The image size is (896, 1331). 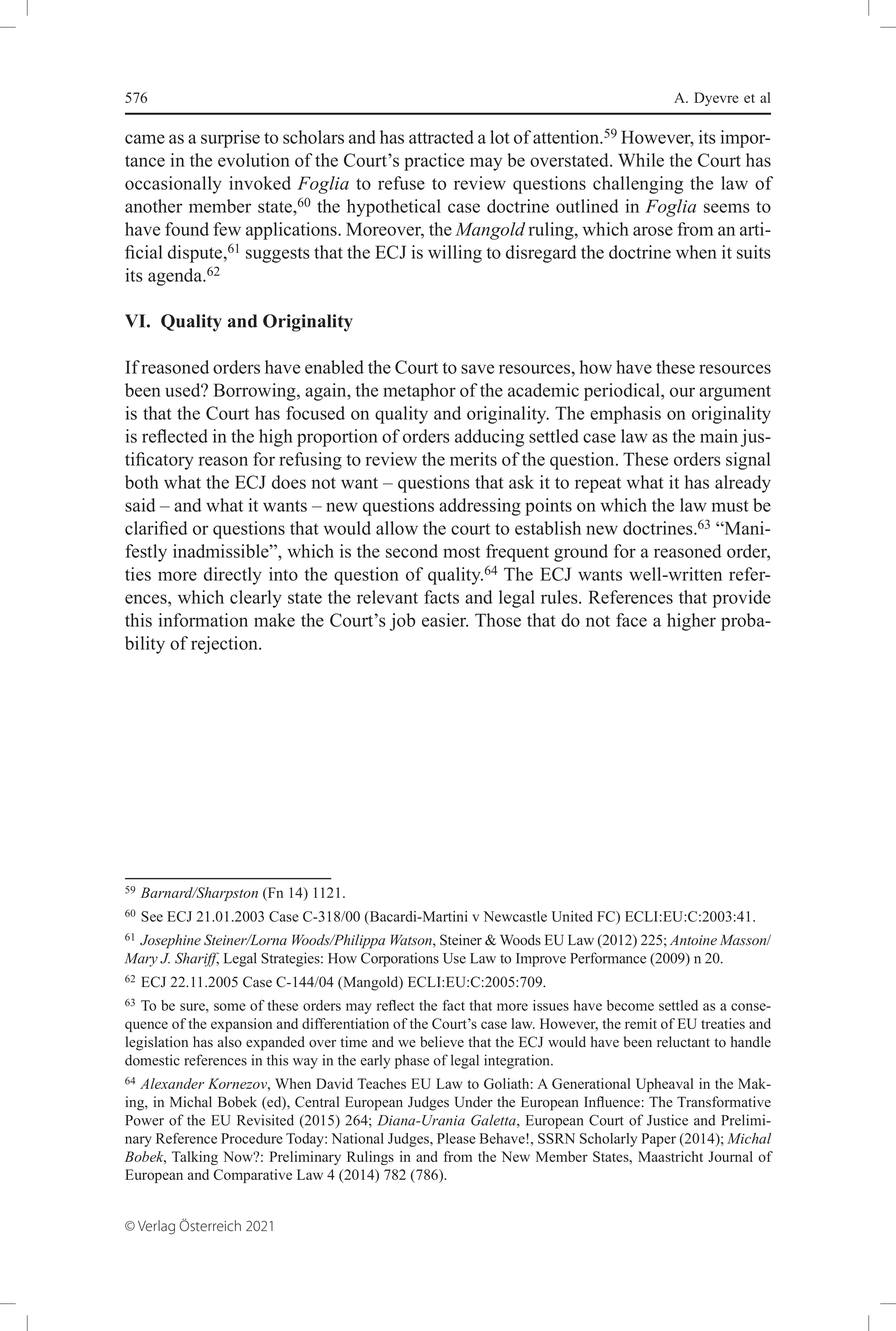 I want to click on argument, so click(x=735, y=393).
